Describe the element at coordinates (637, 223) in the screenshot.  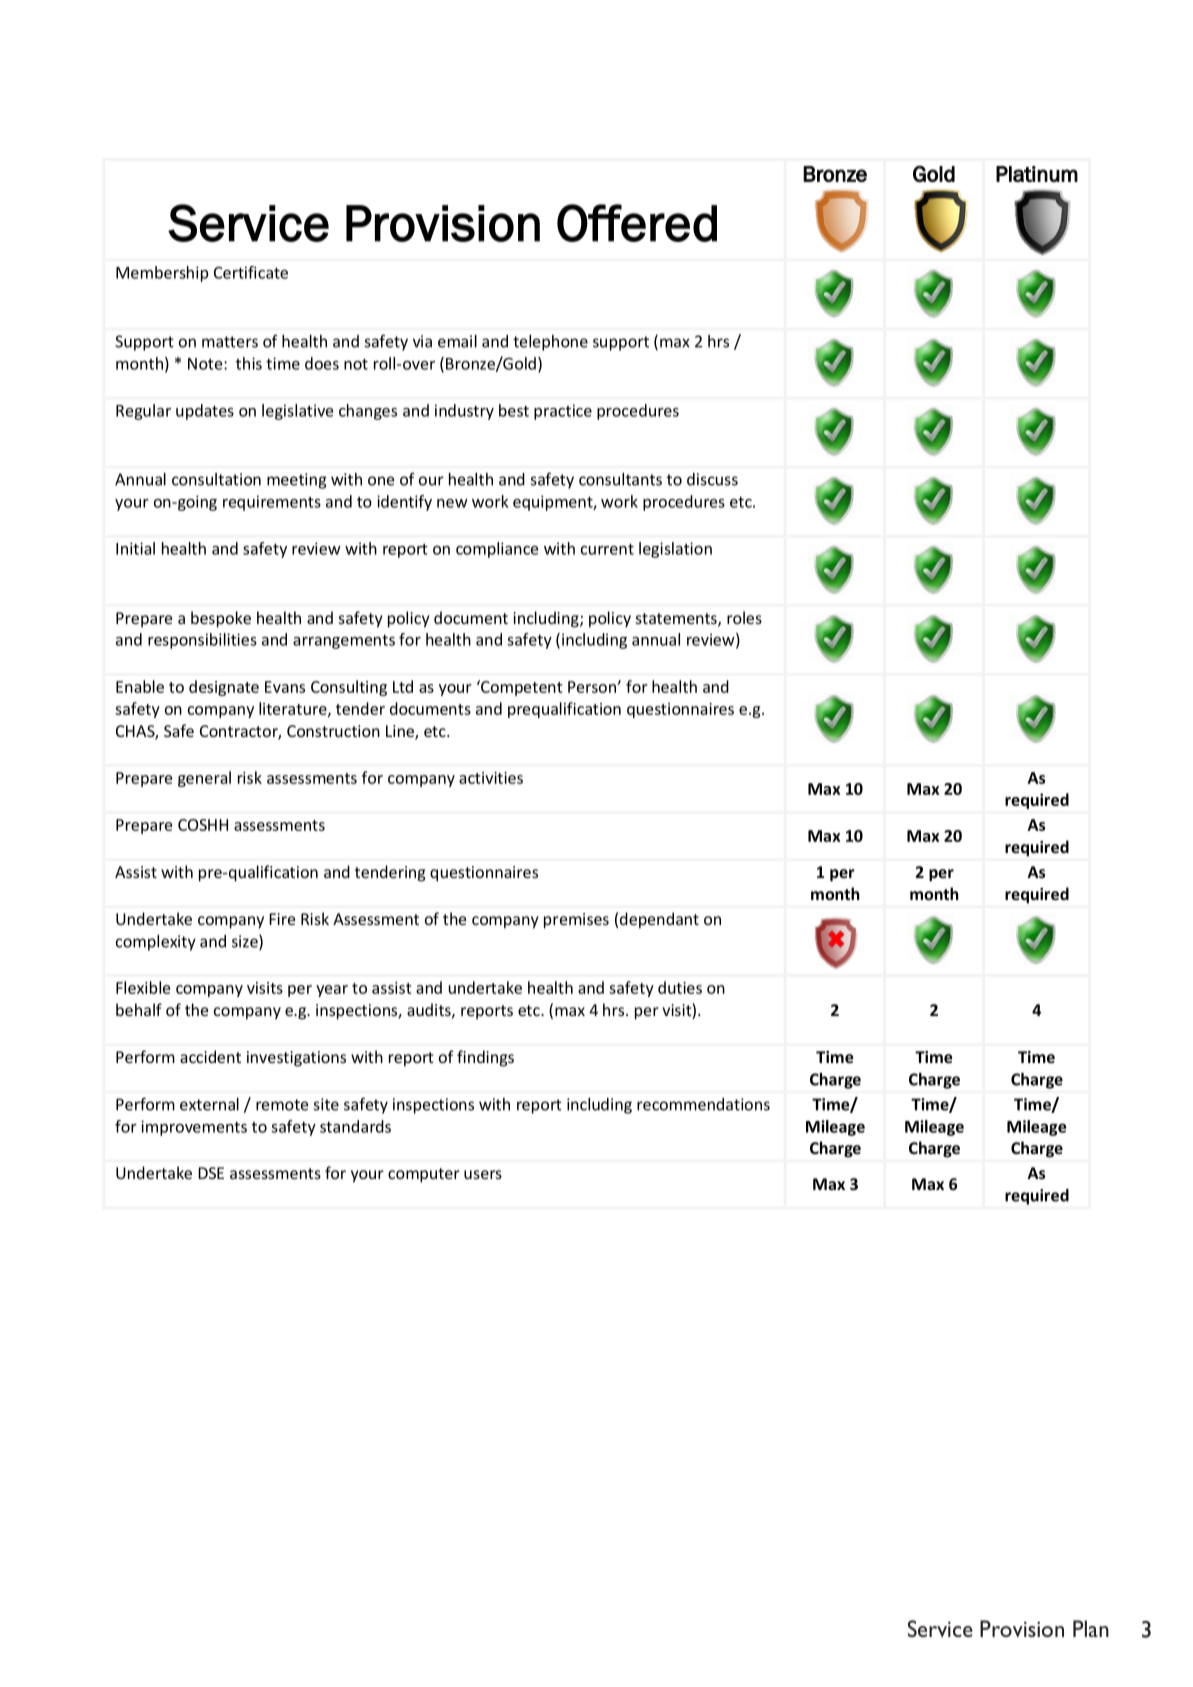
I see `Offered` at that location.
